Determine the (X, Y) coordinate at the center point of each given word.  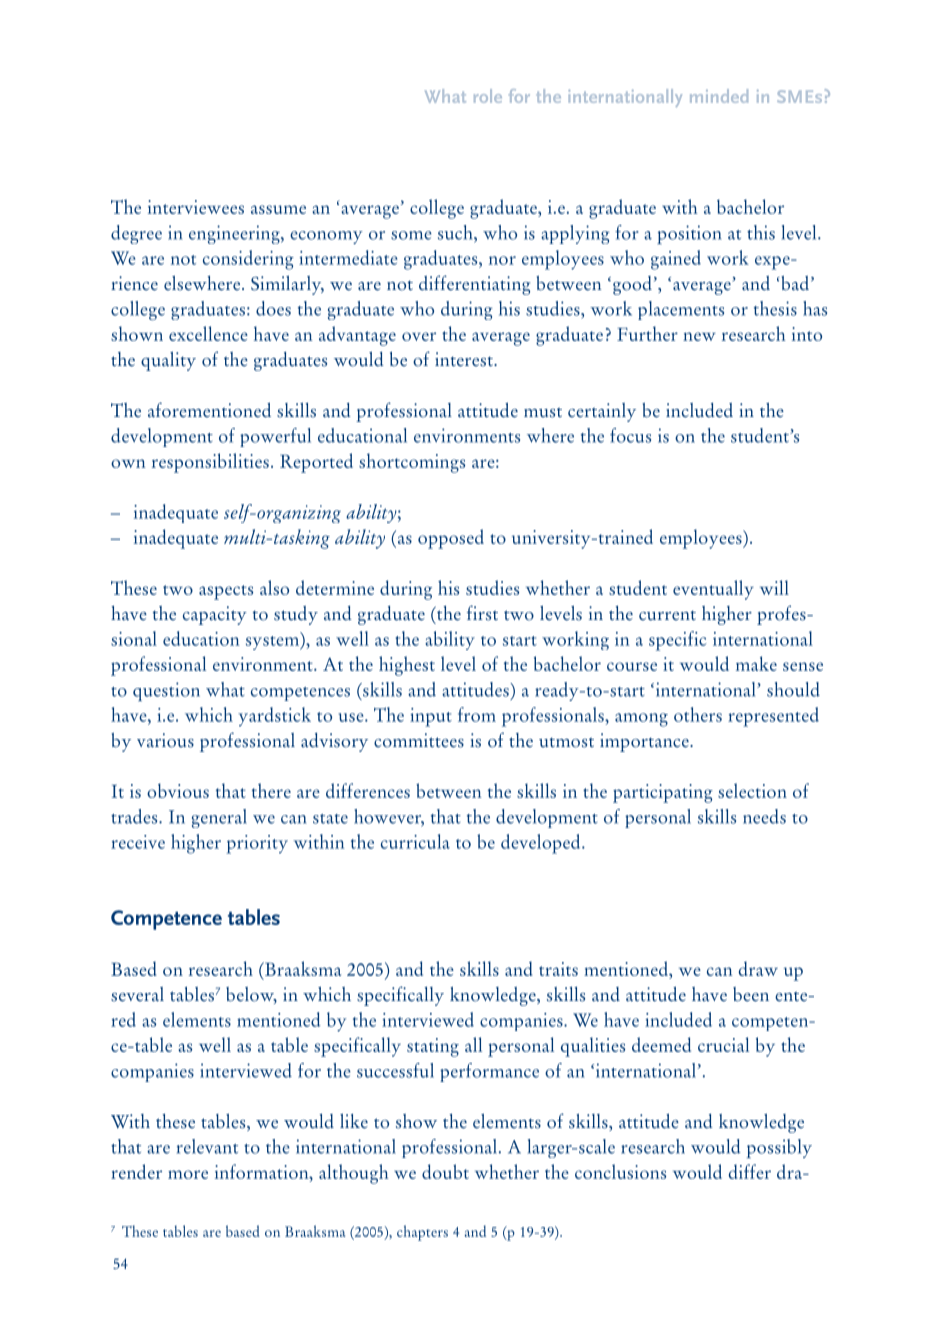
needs (764, 816)
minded (719, 96)
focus (630, 435)
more (188, 1174)
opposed (451, 539)
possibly (779, 1148)
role (488, 96)
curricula (415, 841)
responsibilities (210, 463)
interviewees (196, 207)
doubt (445, 1171)
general (219, 818)
